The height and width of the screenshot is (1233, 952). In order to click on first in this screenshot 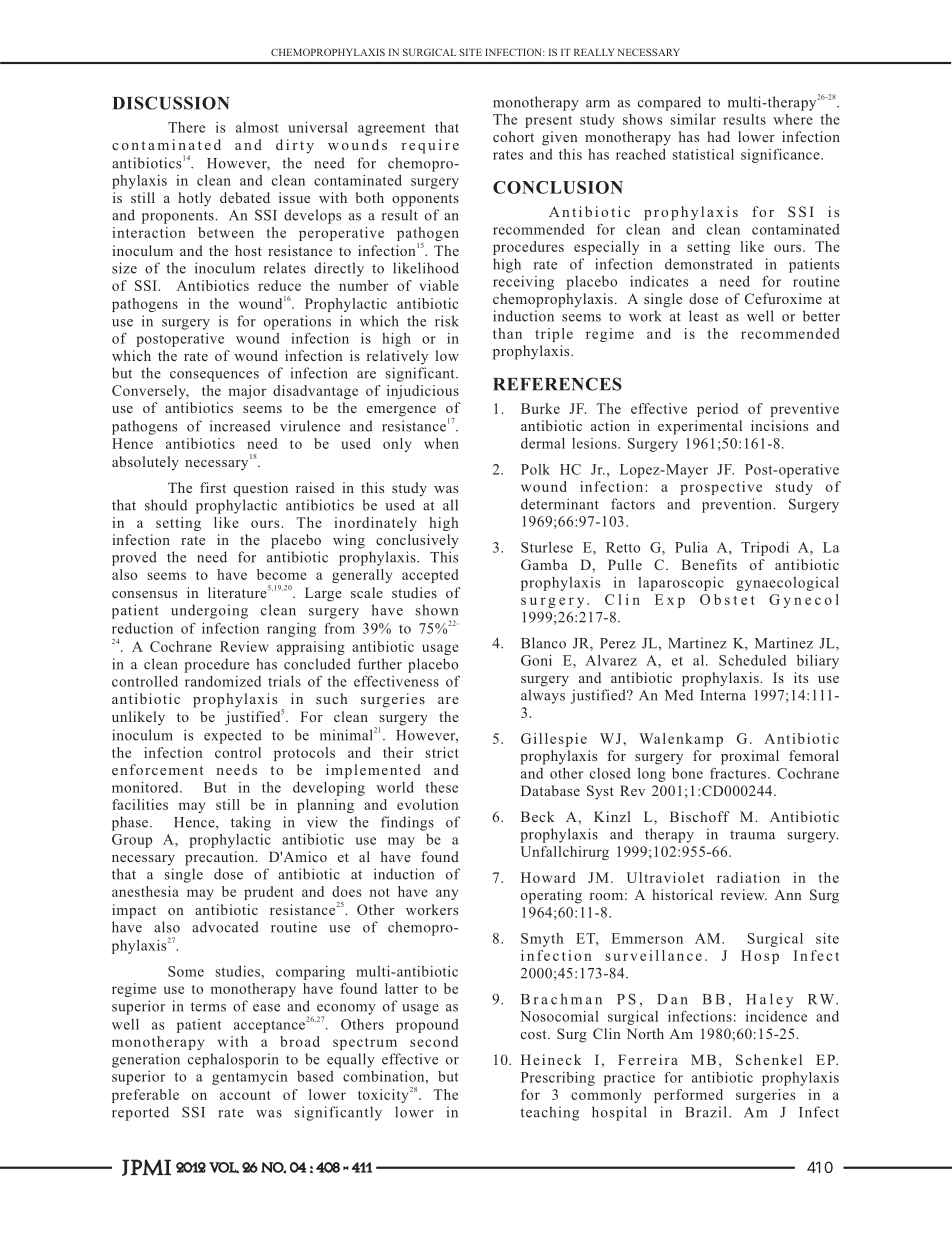, I will do `click(213, 487)`.
